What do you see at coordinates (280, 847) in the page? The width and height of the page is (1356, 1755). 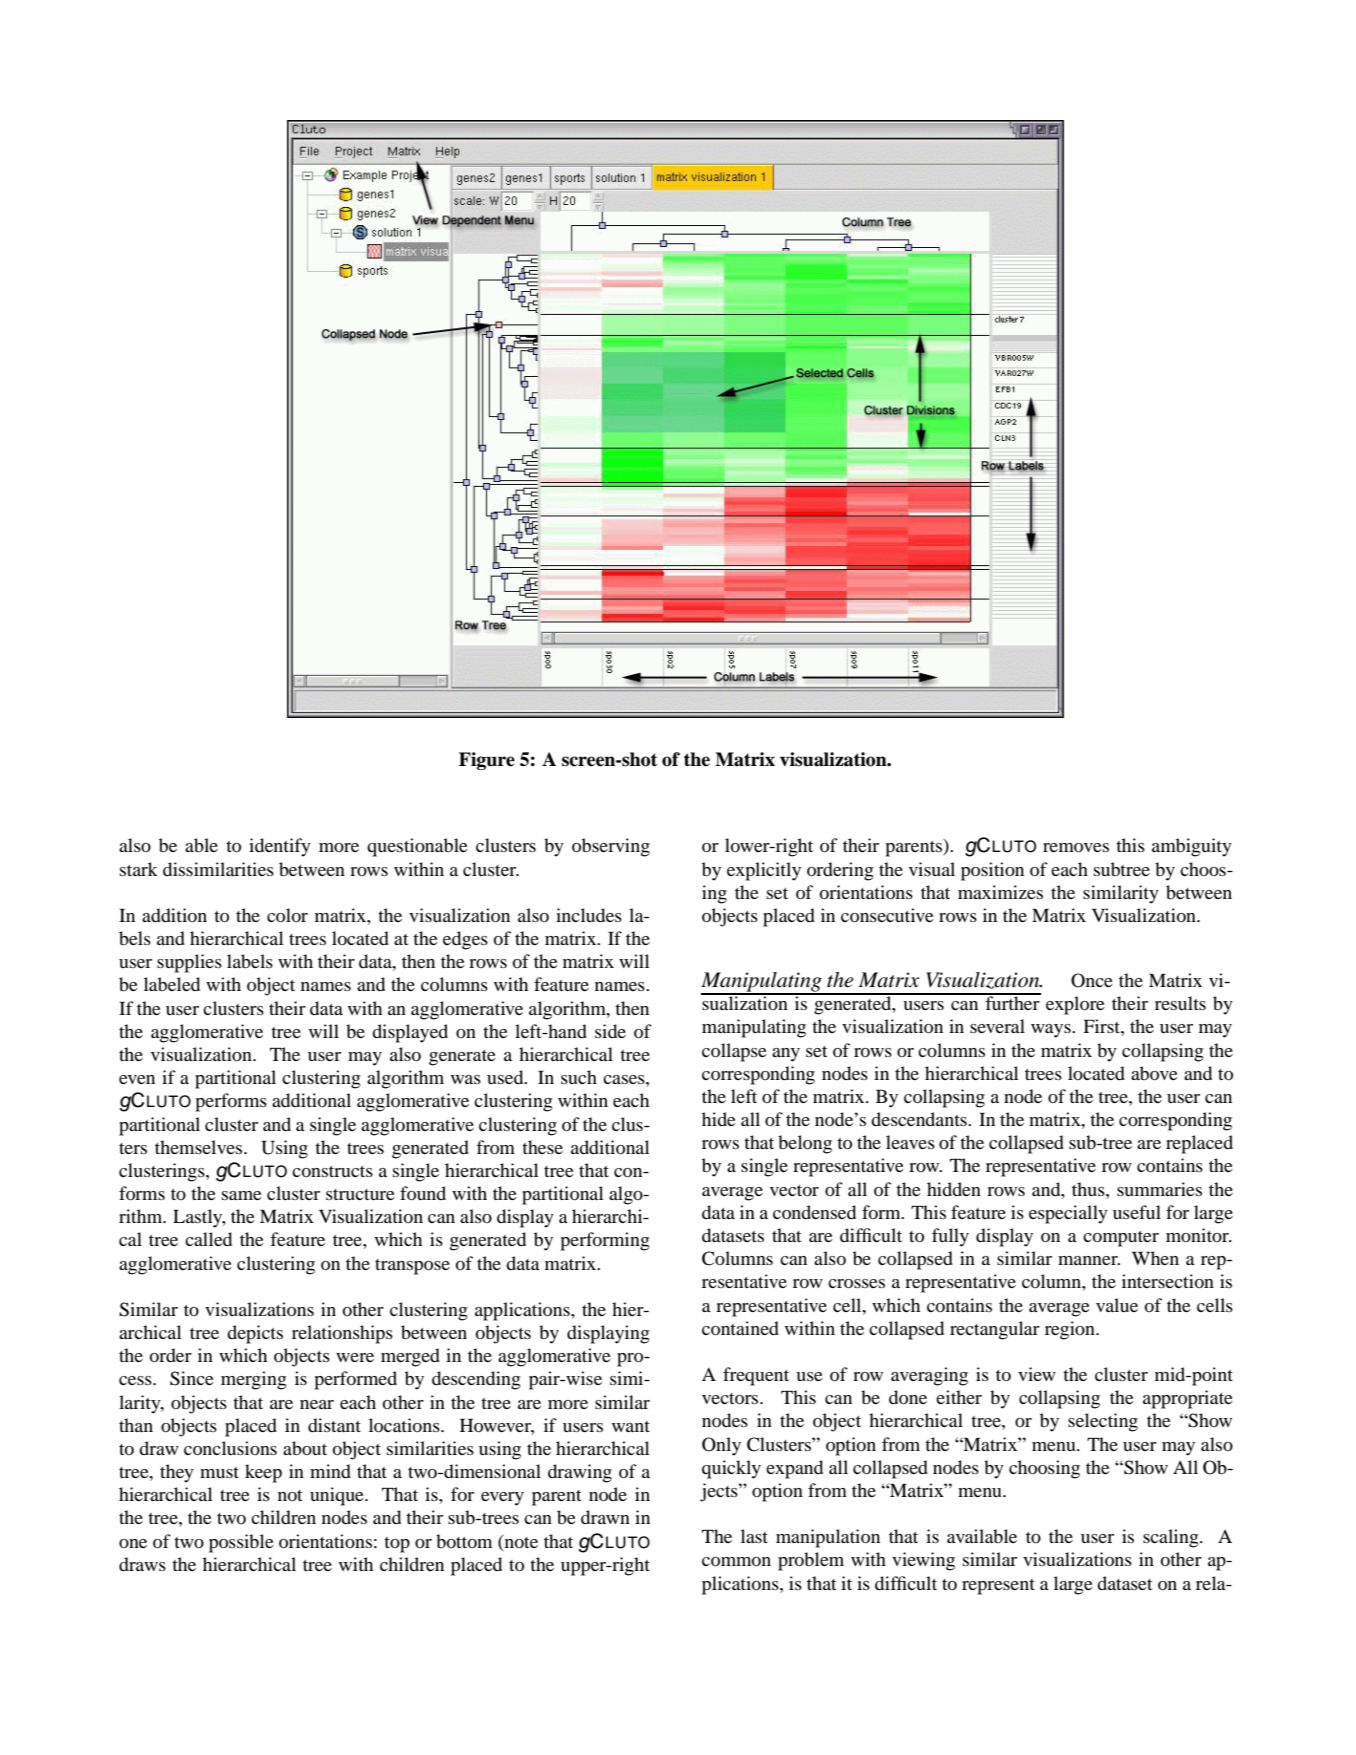 I see `identify` at bounding box center [280, 847].
